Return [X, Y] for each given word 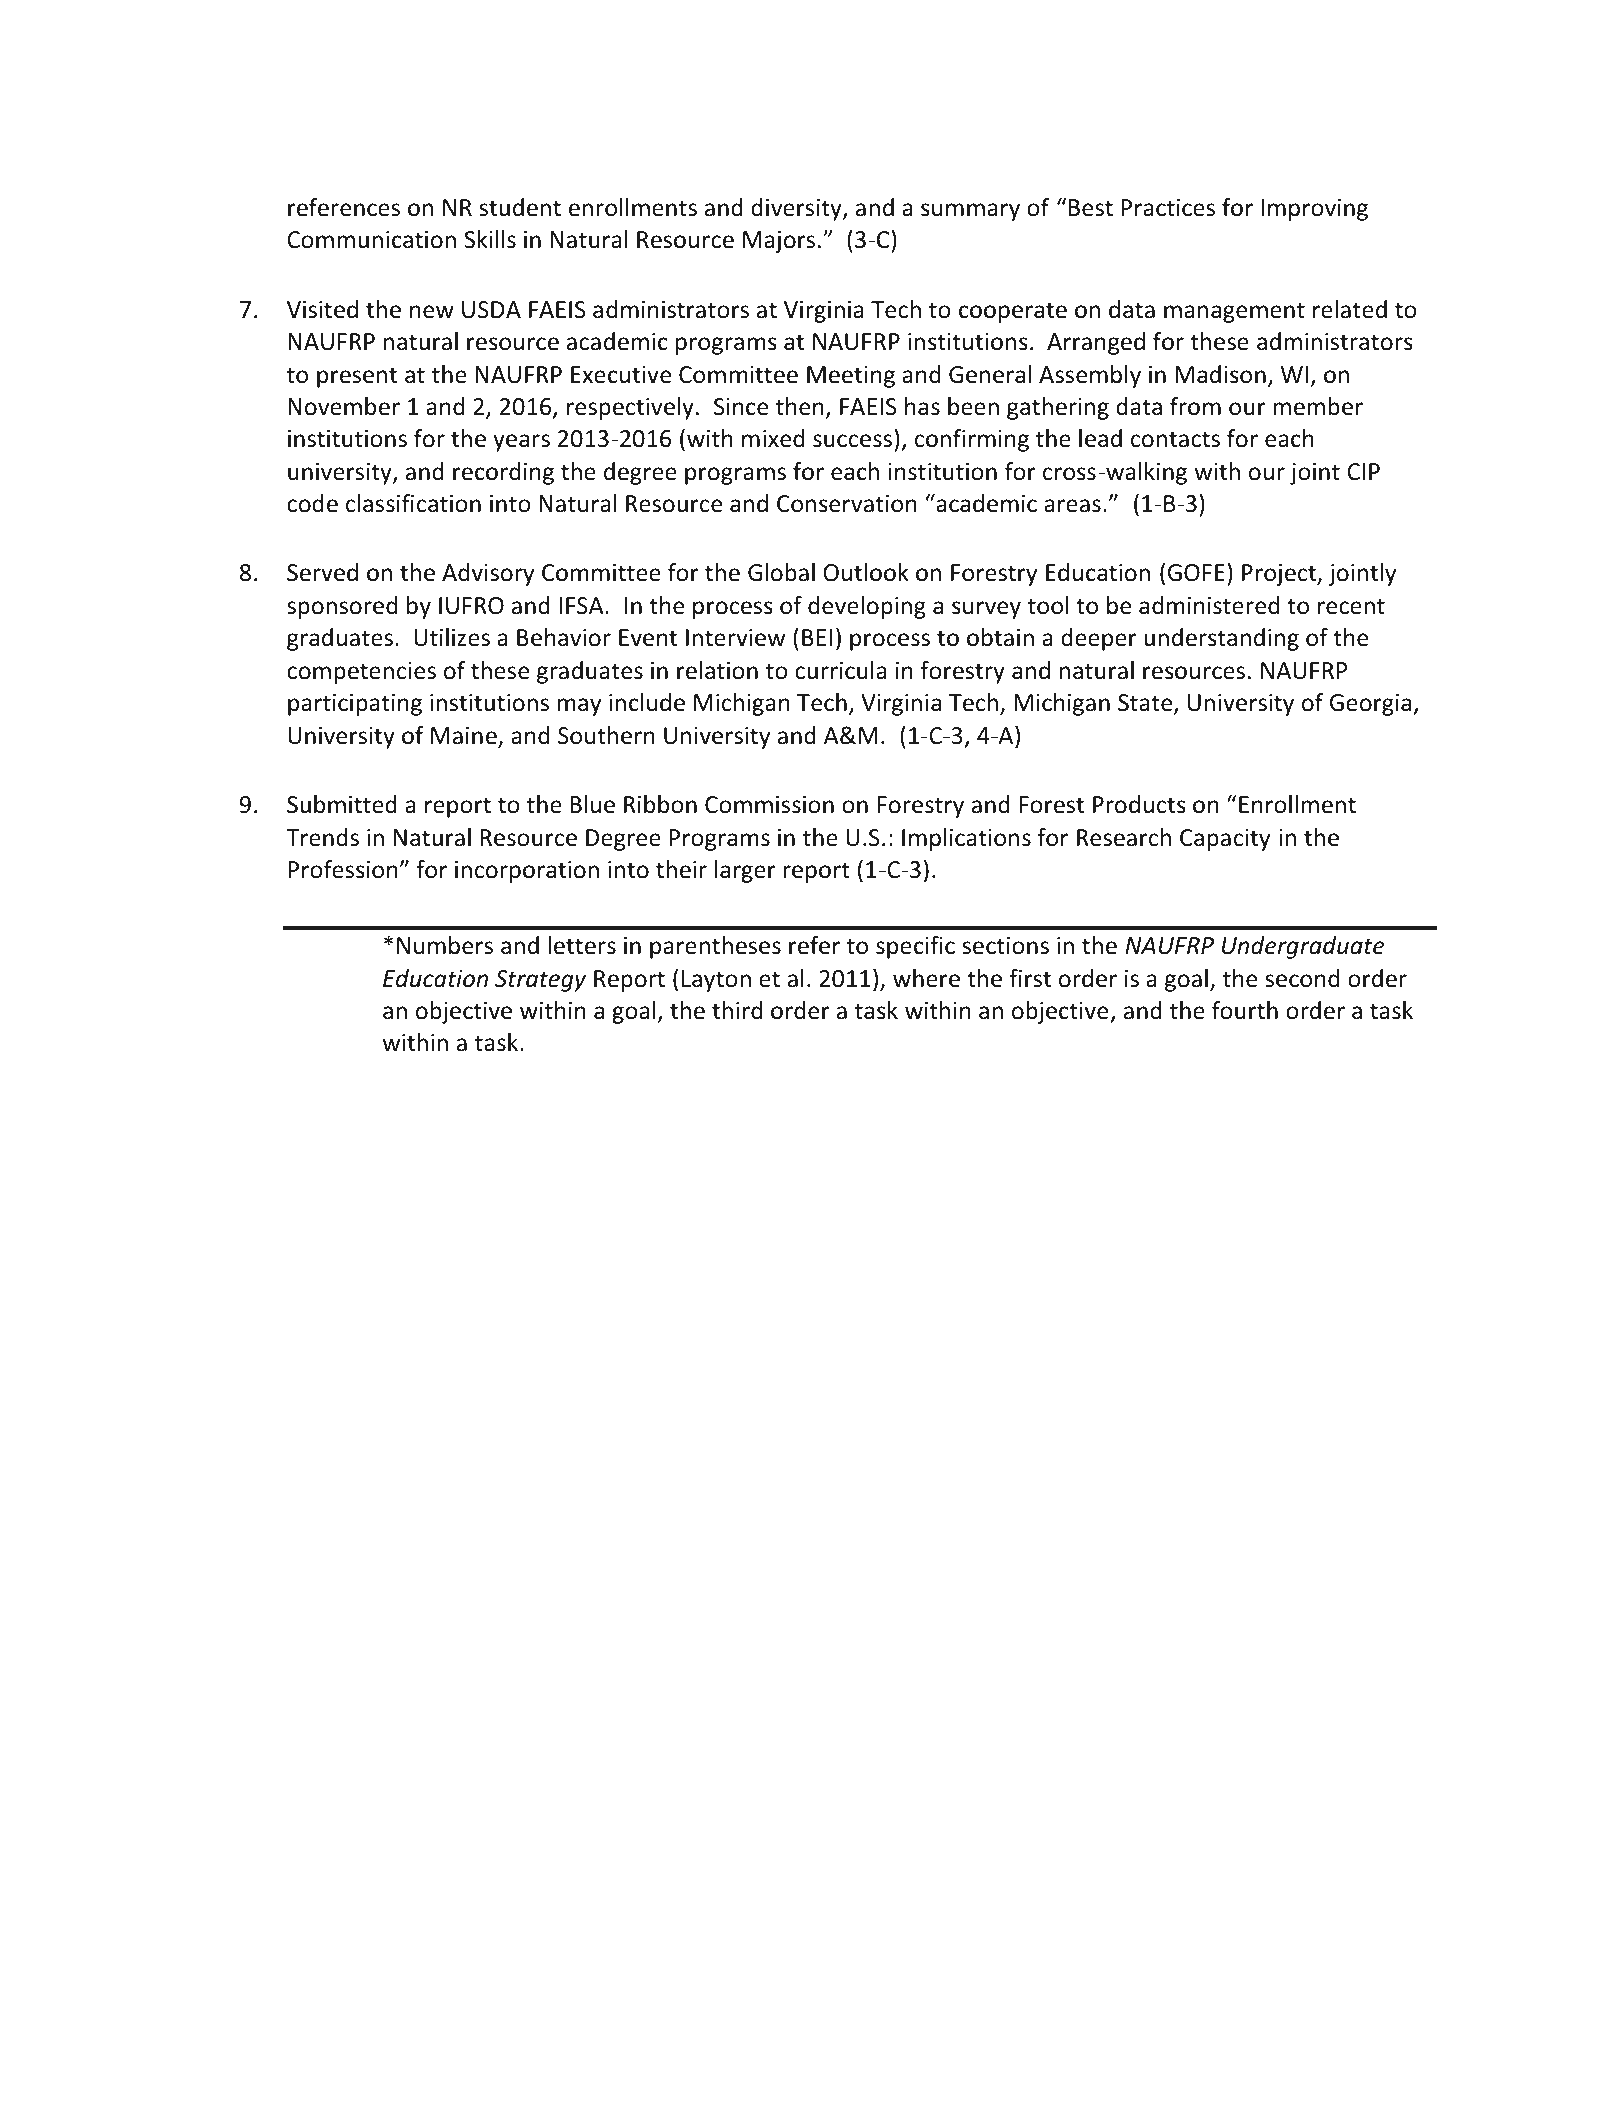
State [1146, 704]
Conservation [847, 504]
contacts [1175, 439]
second [1302, 978]
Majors [779, 242]
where [926, 978]
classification [413, 503]
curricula [841, 670]
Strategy [540, 981]
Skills [490, 239]
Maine [465, 737]
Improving [1314, 210]
